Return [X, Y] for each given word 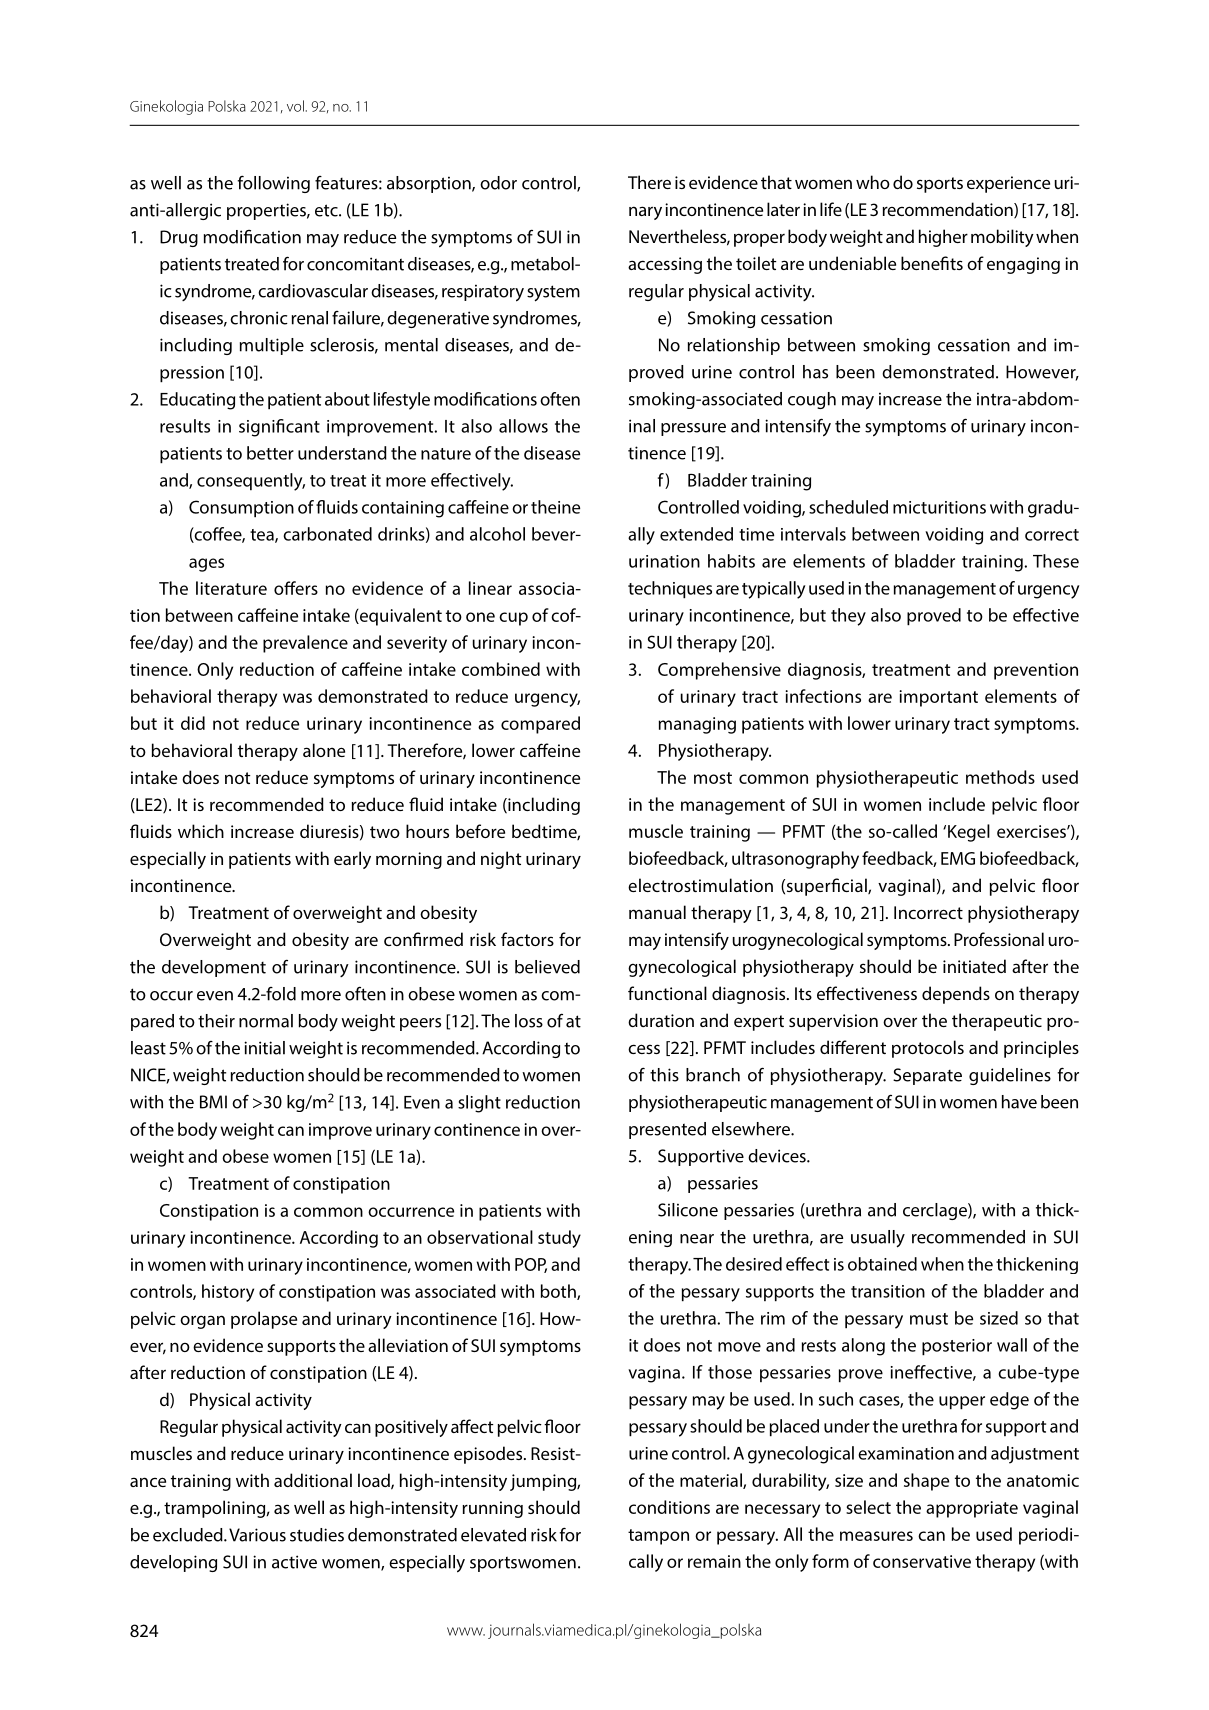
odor [498, 183]
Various [257, 1535]
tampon [658, 1537]
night [501, 860]
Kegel [969, 833]
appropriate [972, 1509]
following [274, 184]
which [201, 831]
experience [1008, 184]
